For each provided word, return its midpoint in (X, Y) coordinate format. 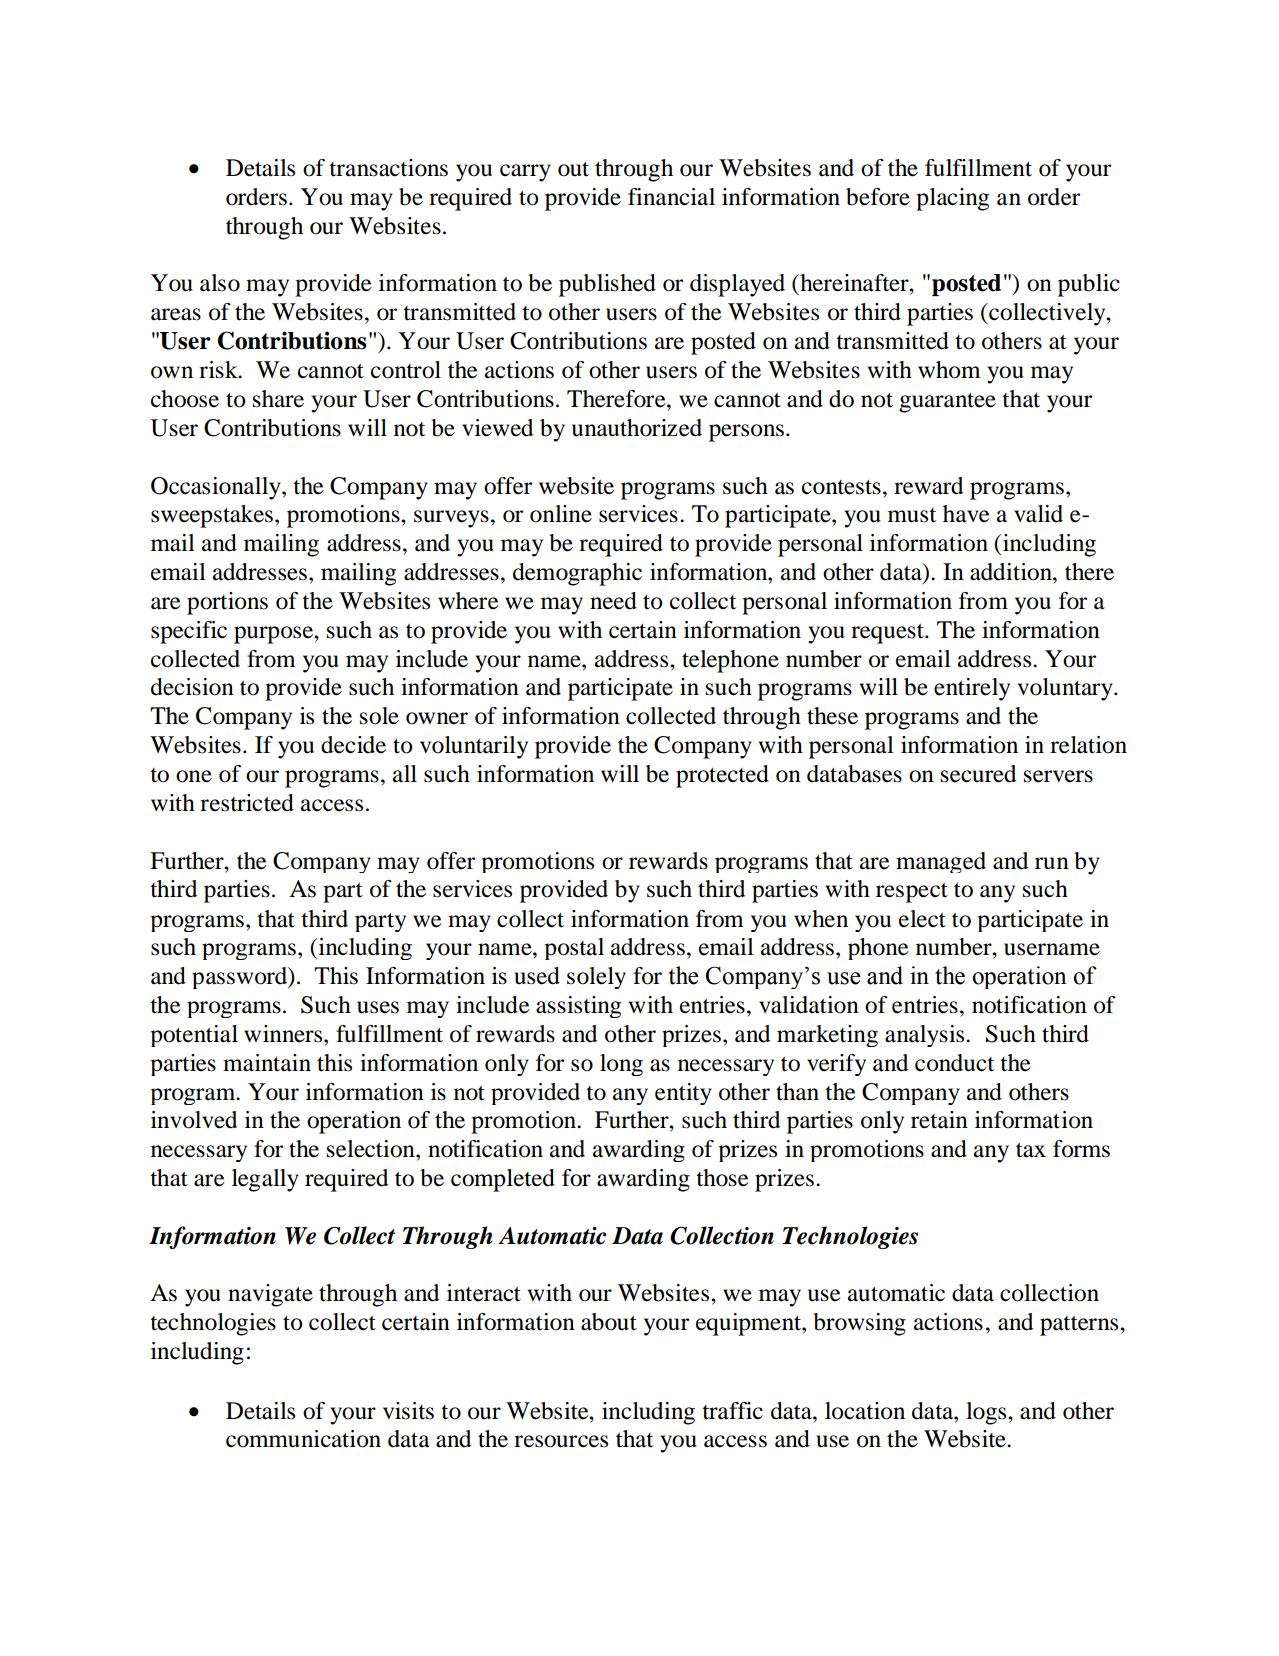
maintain (267, 1063)
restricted (247, 803)
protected (722, 776)
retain (939, 1120)
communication (303, 1439)
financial (671, 197)
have (966, 514)
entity (683, 1094)
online (561, 514)
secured (978, 774)
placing (952, 199)
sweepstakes (212, 516)
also (220, 283)
